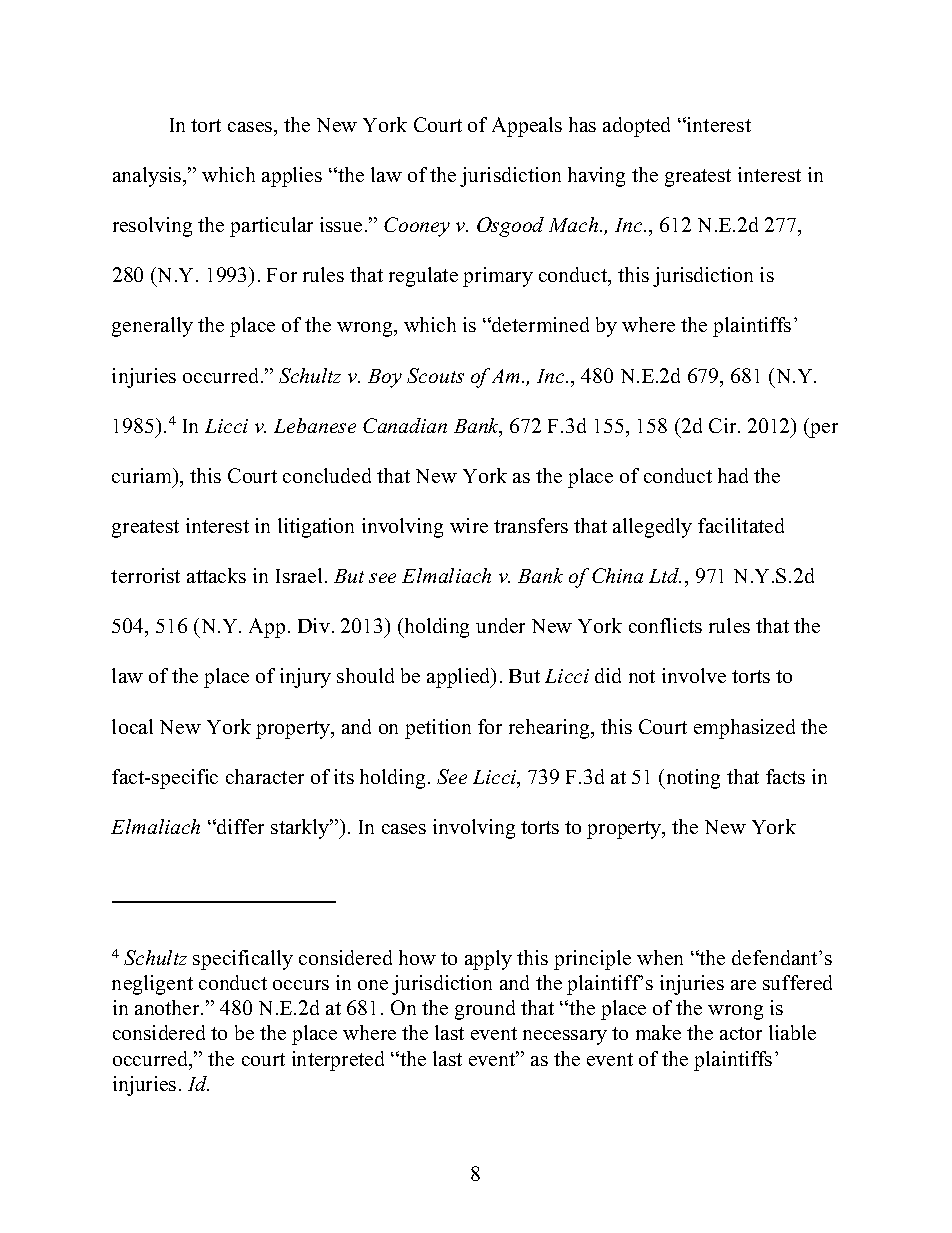 This screenshot has width=952, height=1233. What do you see at coordinates (527, 127) in the screenshot?
I see `Appeals` at bounding box center [527, 127].
